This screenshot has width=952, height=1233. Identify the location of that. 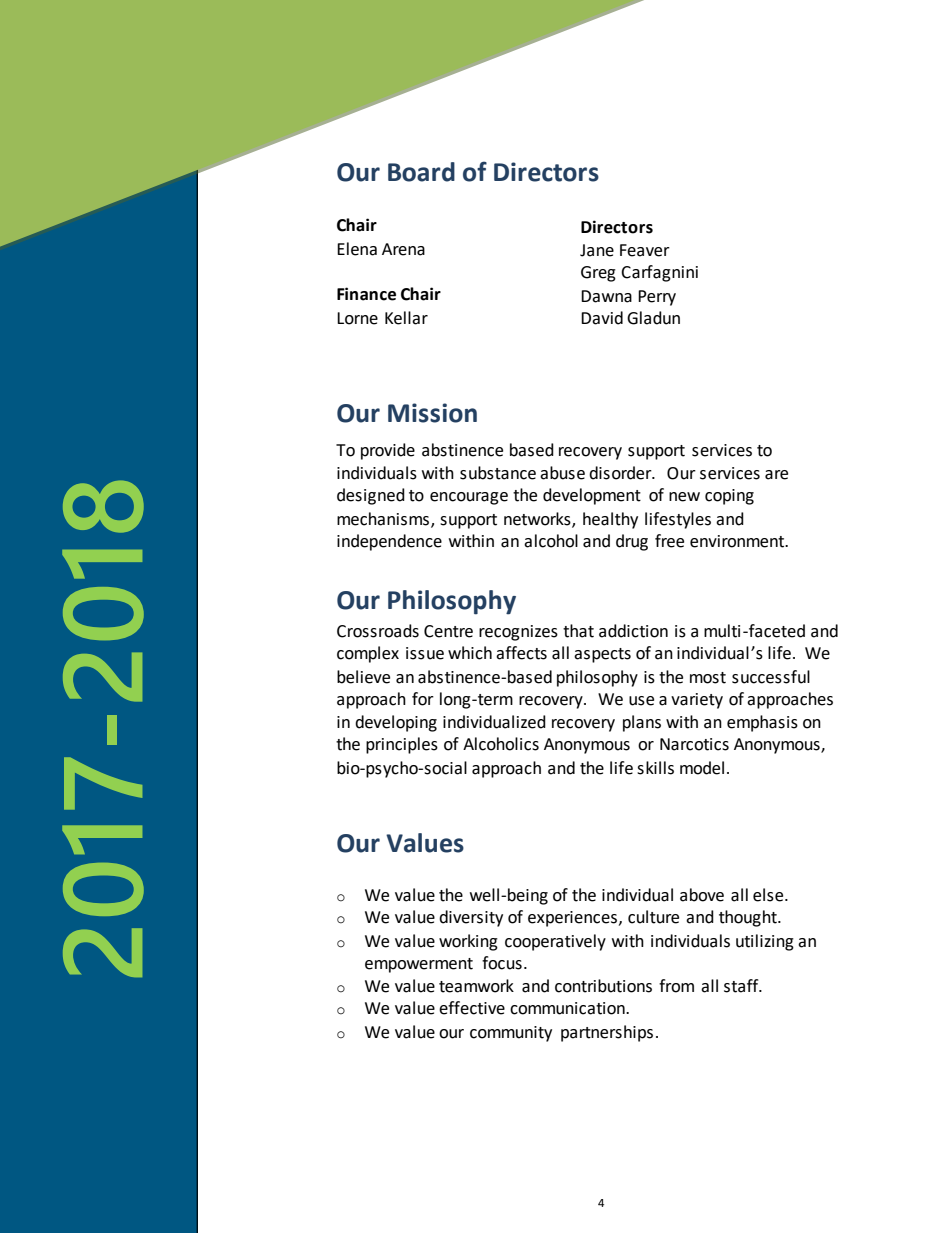
(578, 631).
